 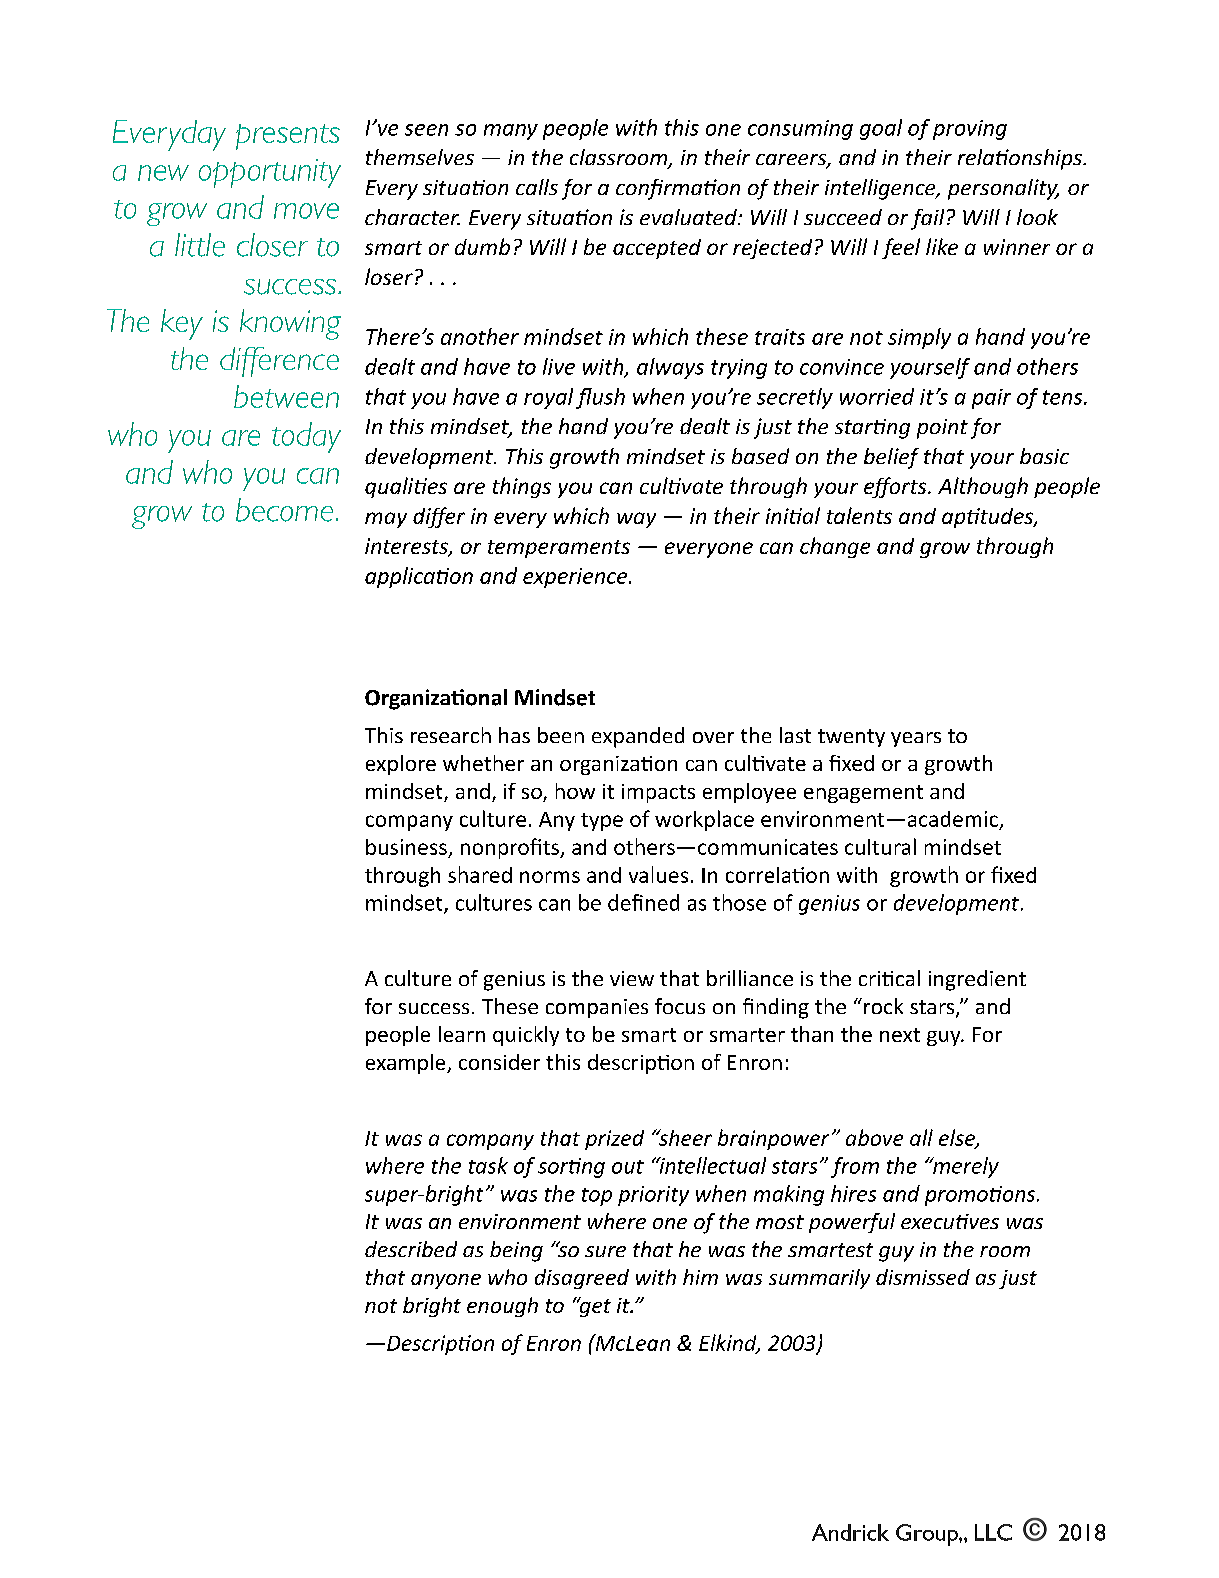 I want to click on opportunity, so click(x=270, y=173).
